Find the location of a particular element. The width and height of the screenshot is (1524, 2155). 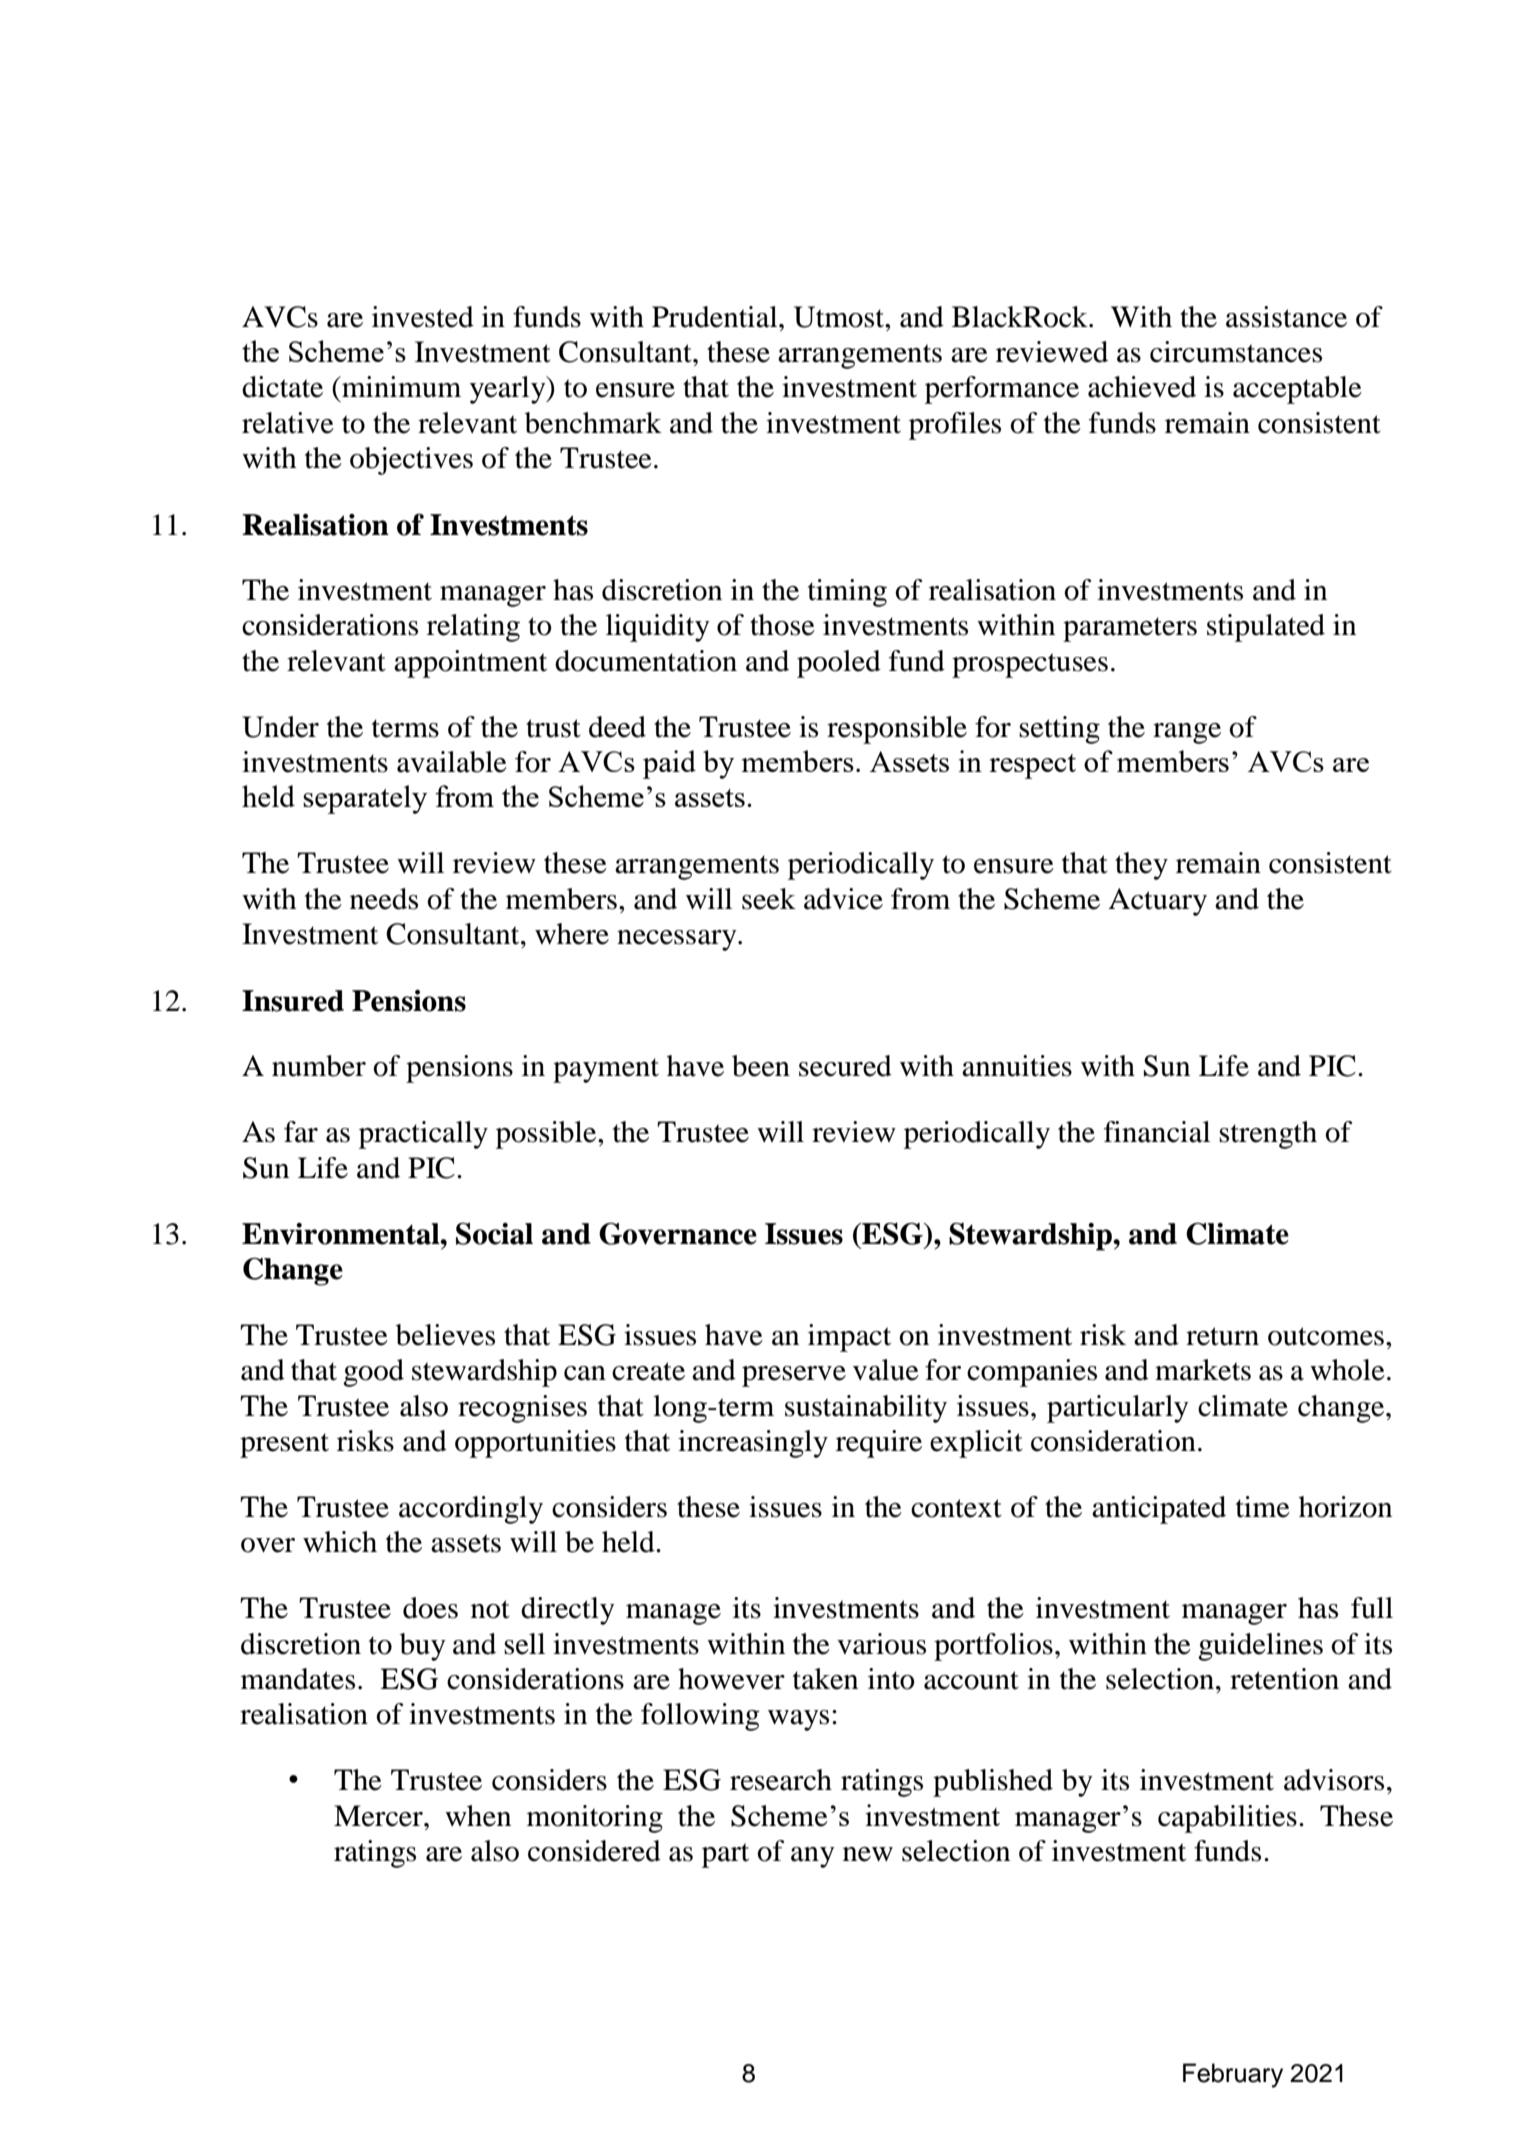

Prudential is located at coordinates (716, 317).
